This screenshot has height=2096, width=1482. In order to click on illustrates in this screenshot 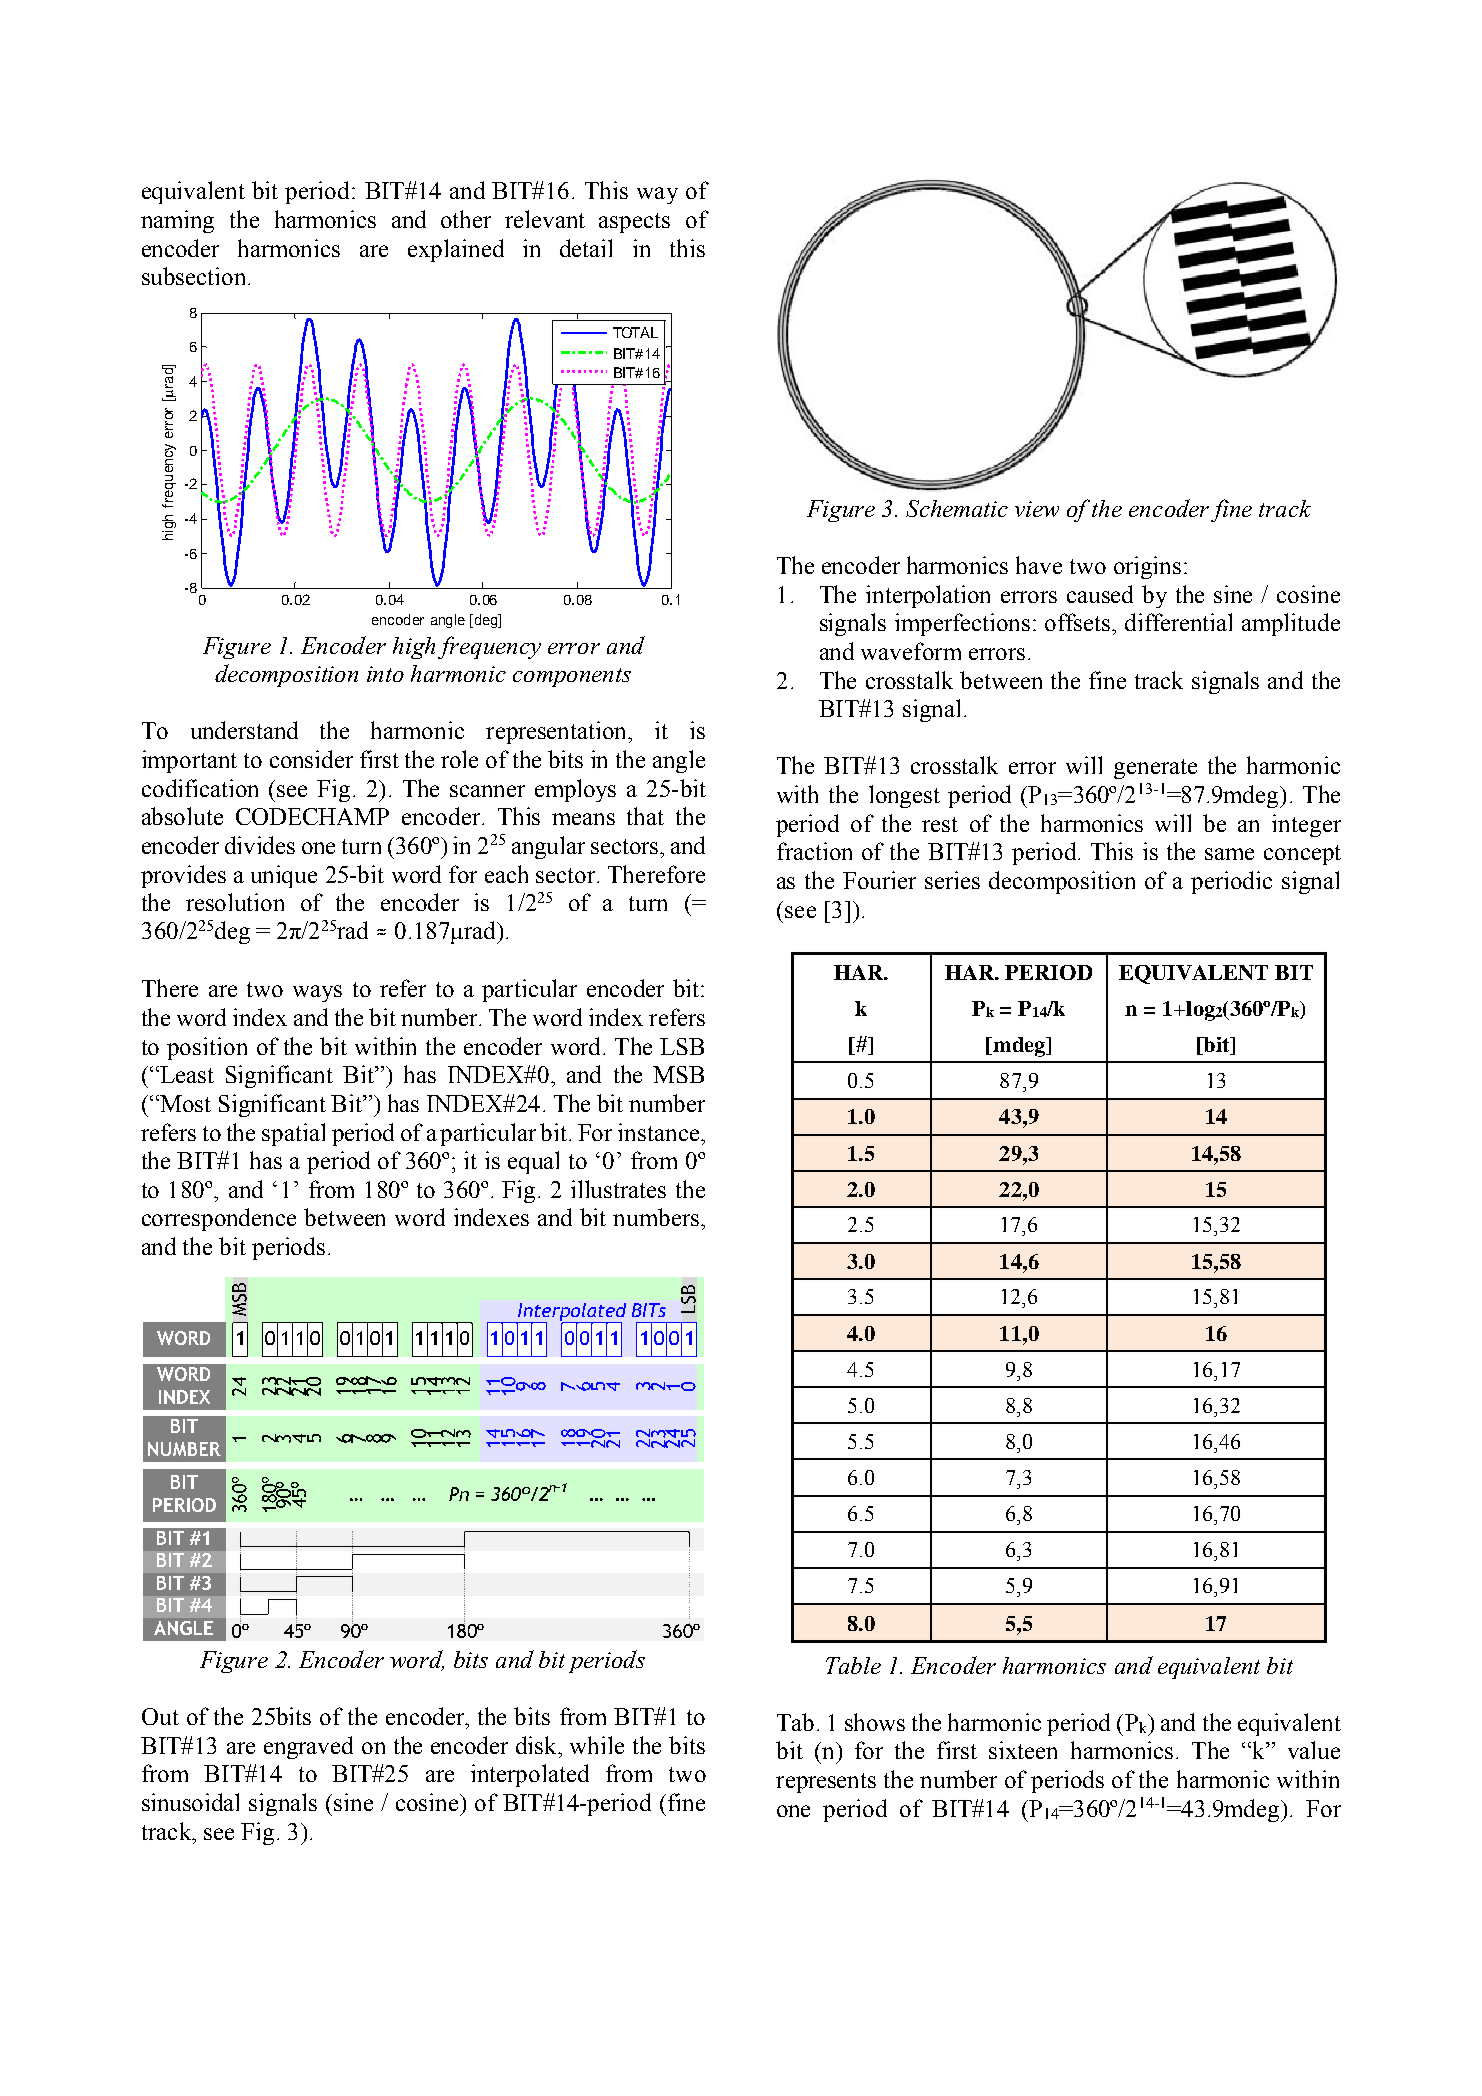, I will do `click(618, 1189)`.
